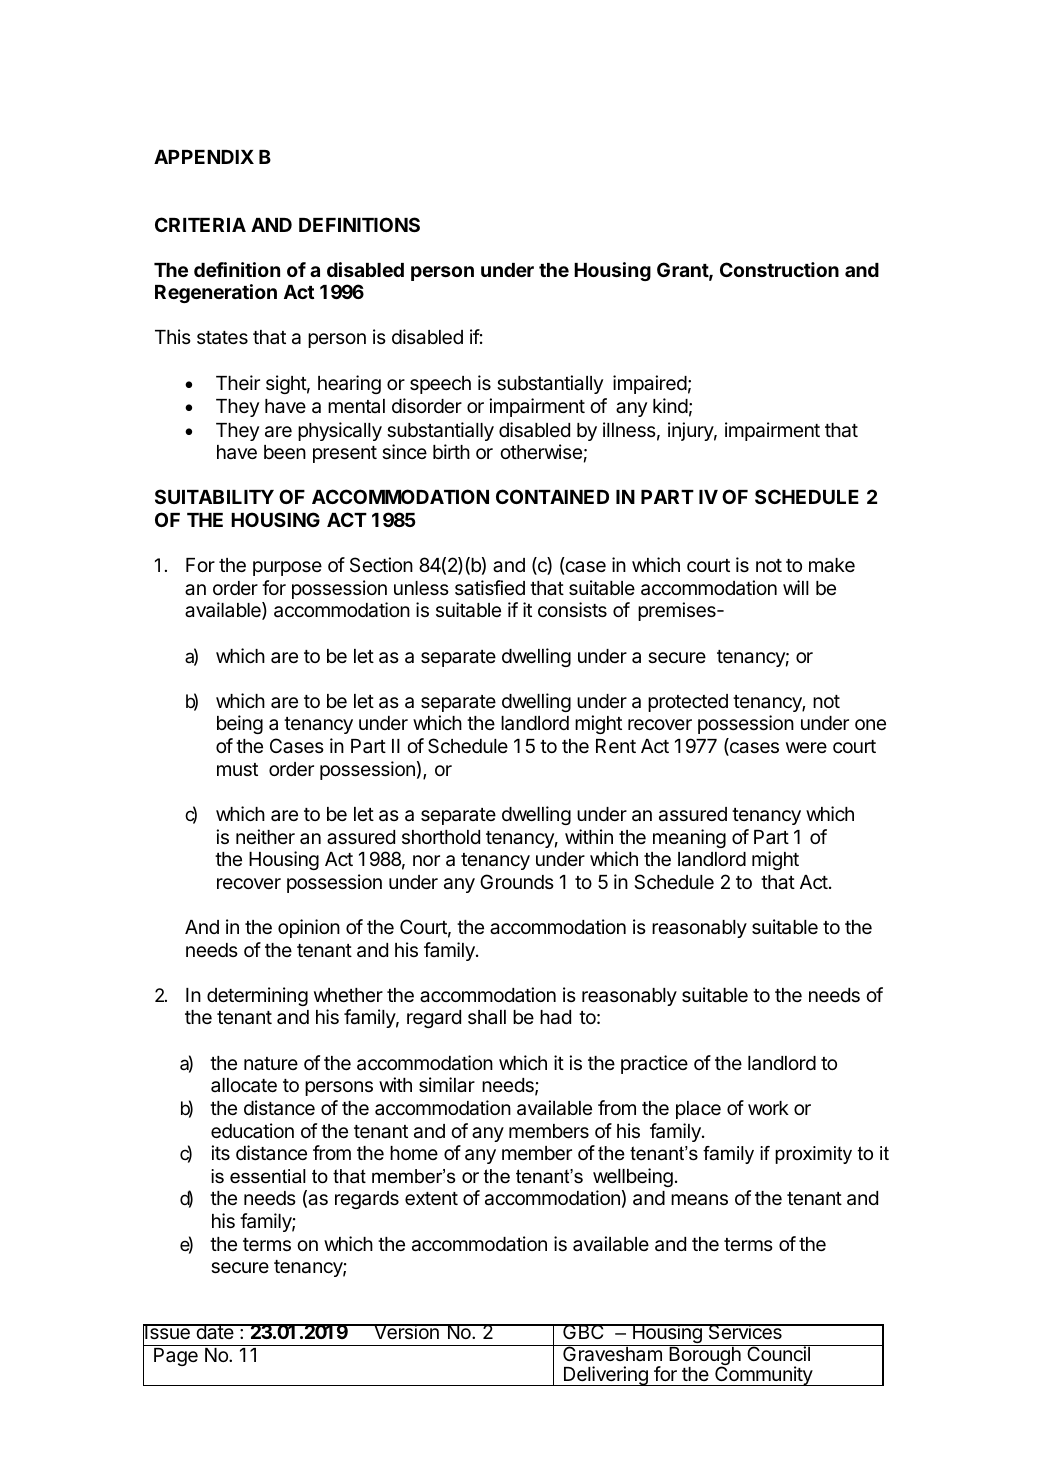 The width and height of the screenshot is (1048, 1484). What do you see at coordinates (440, 385) in the screenshot?
I see `speech` at bounding box center [440, 385].
